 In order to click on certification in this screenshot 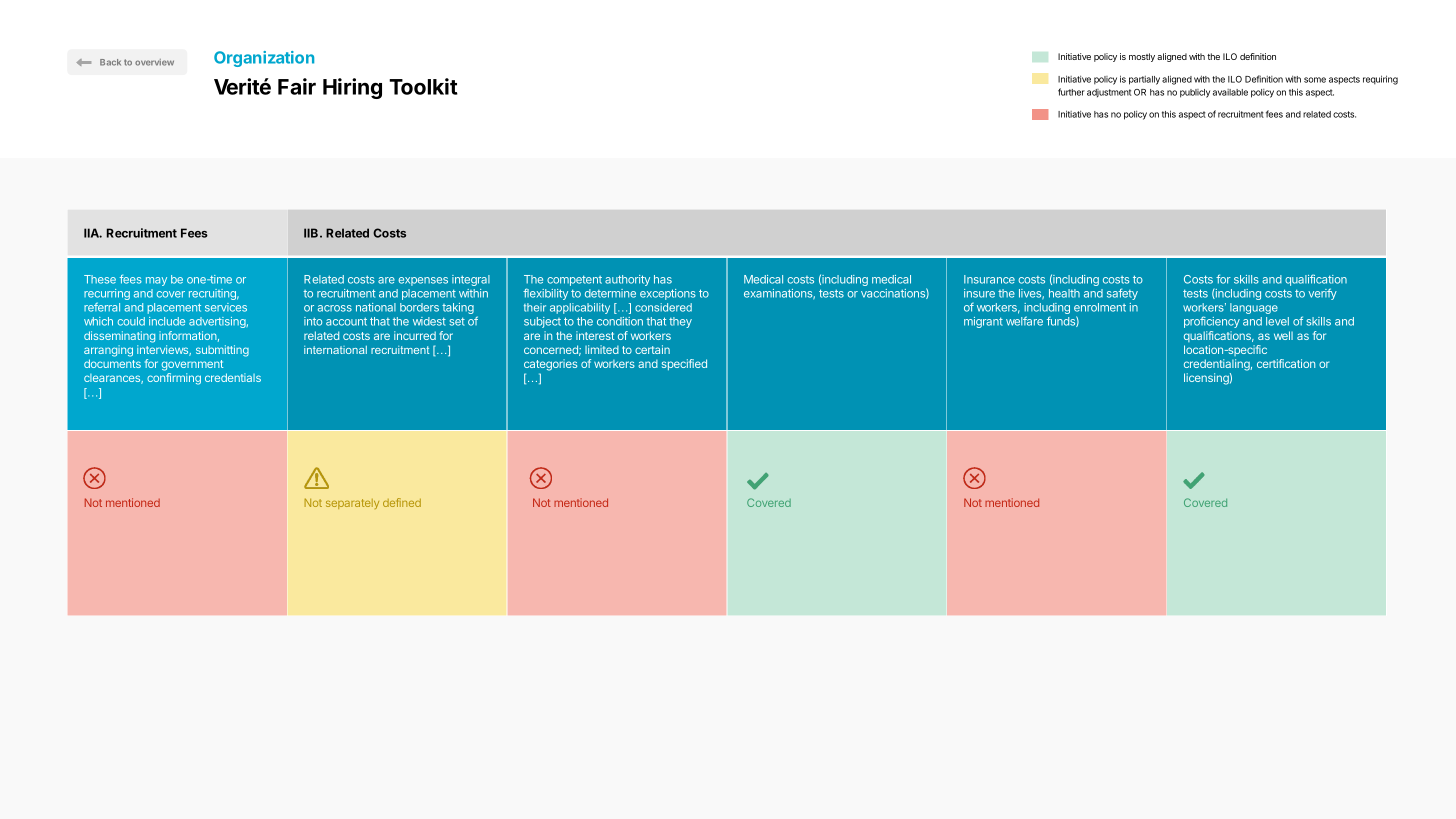, I will do `click(1286, 363)`.
